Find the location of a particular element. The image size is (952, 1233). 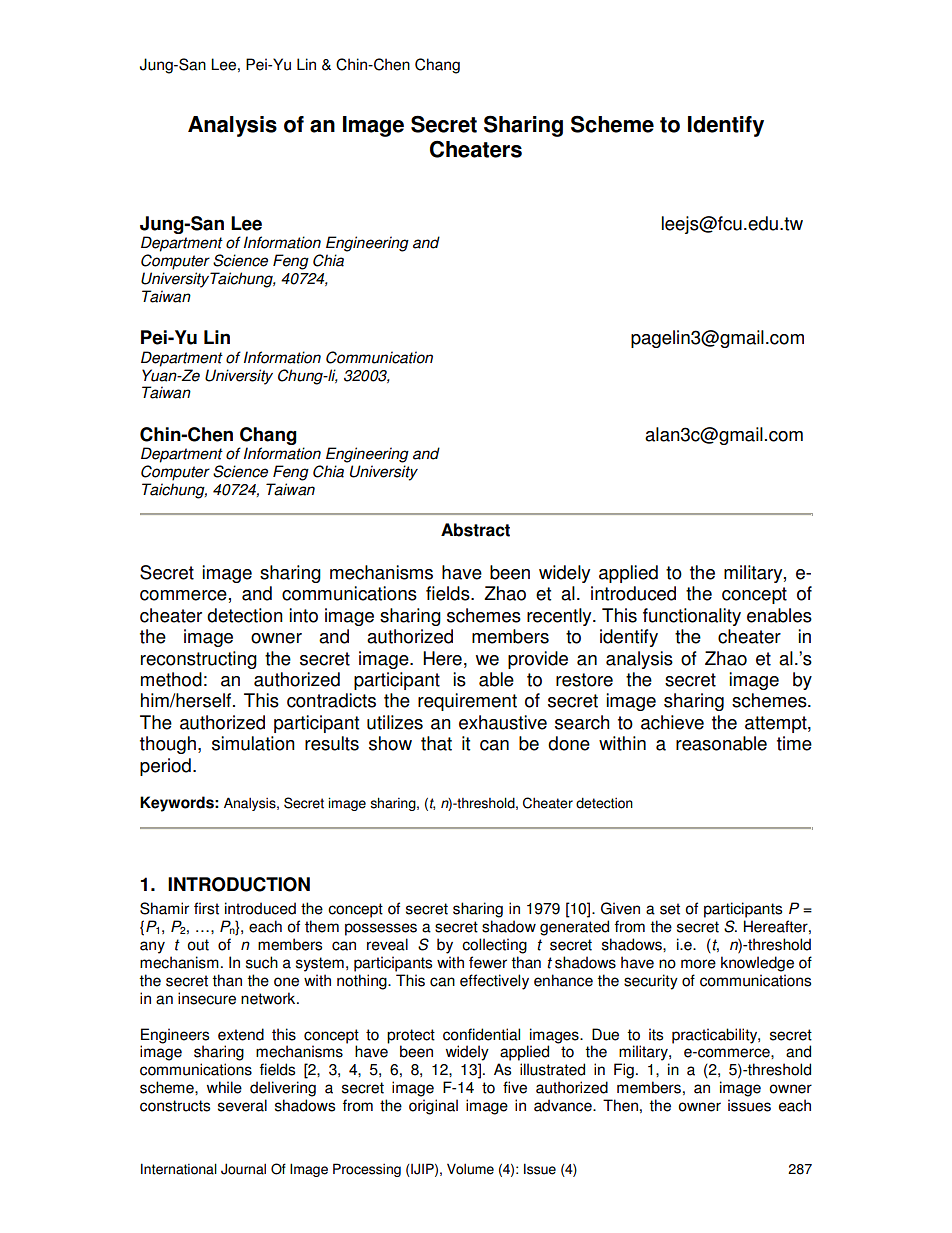

collecting is located at coordinates (494, 946).
